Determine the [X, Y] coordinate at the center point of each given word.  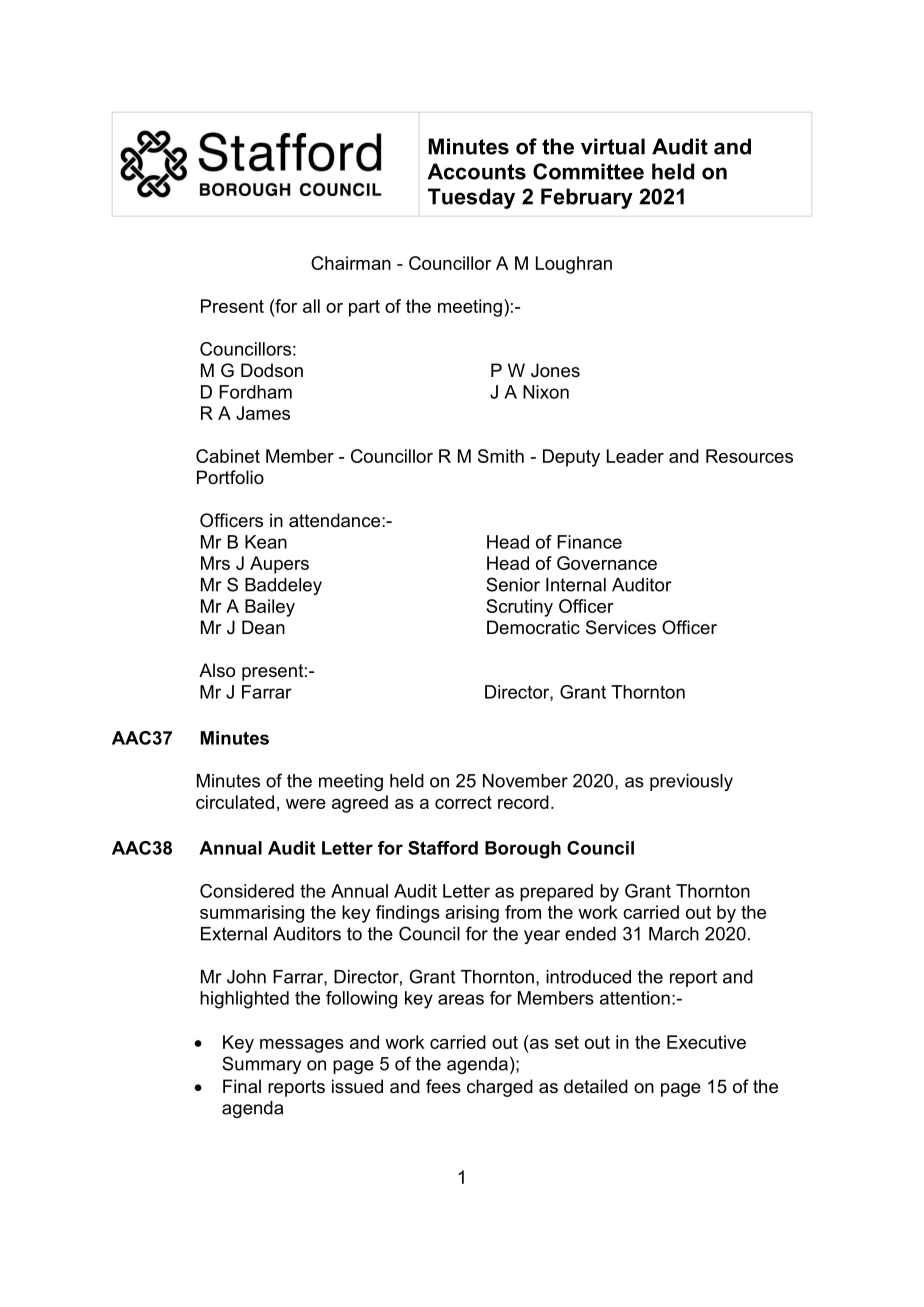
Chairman [351, 263]
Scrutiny [519, 608]
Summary [261, 1065]
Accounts [476, 171]
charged [500, 1088]
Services [621, 627]
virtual [613, 146]
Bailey [270, 608]
